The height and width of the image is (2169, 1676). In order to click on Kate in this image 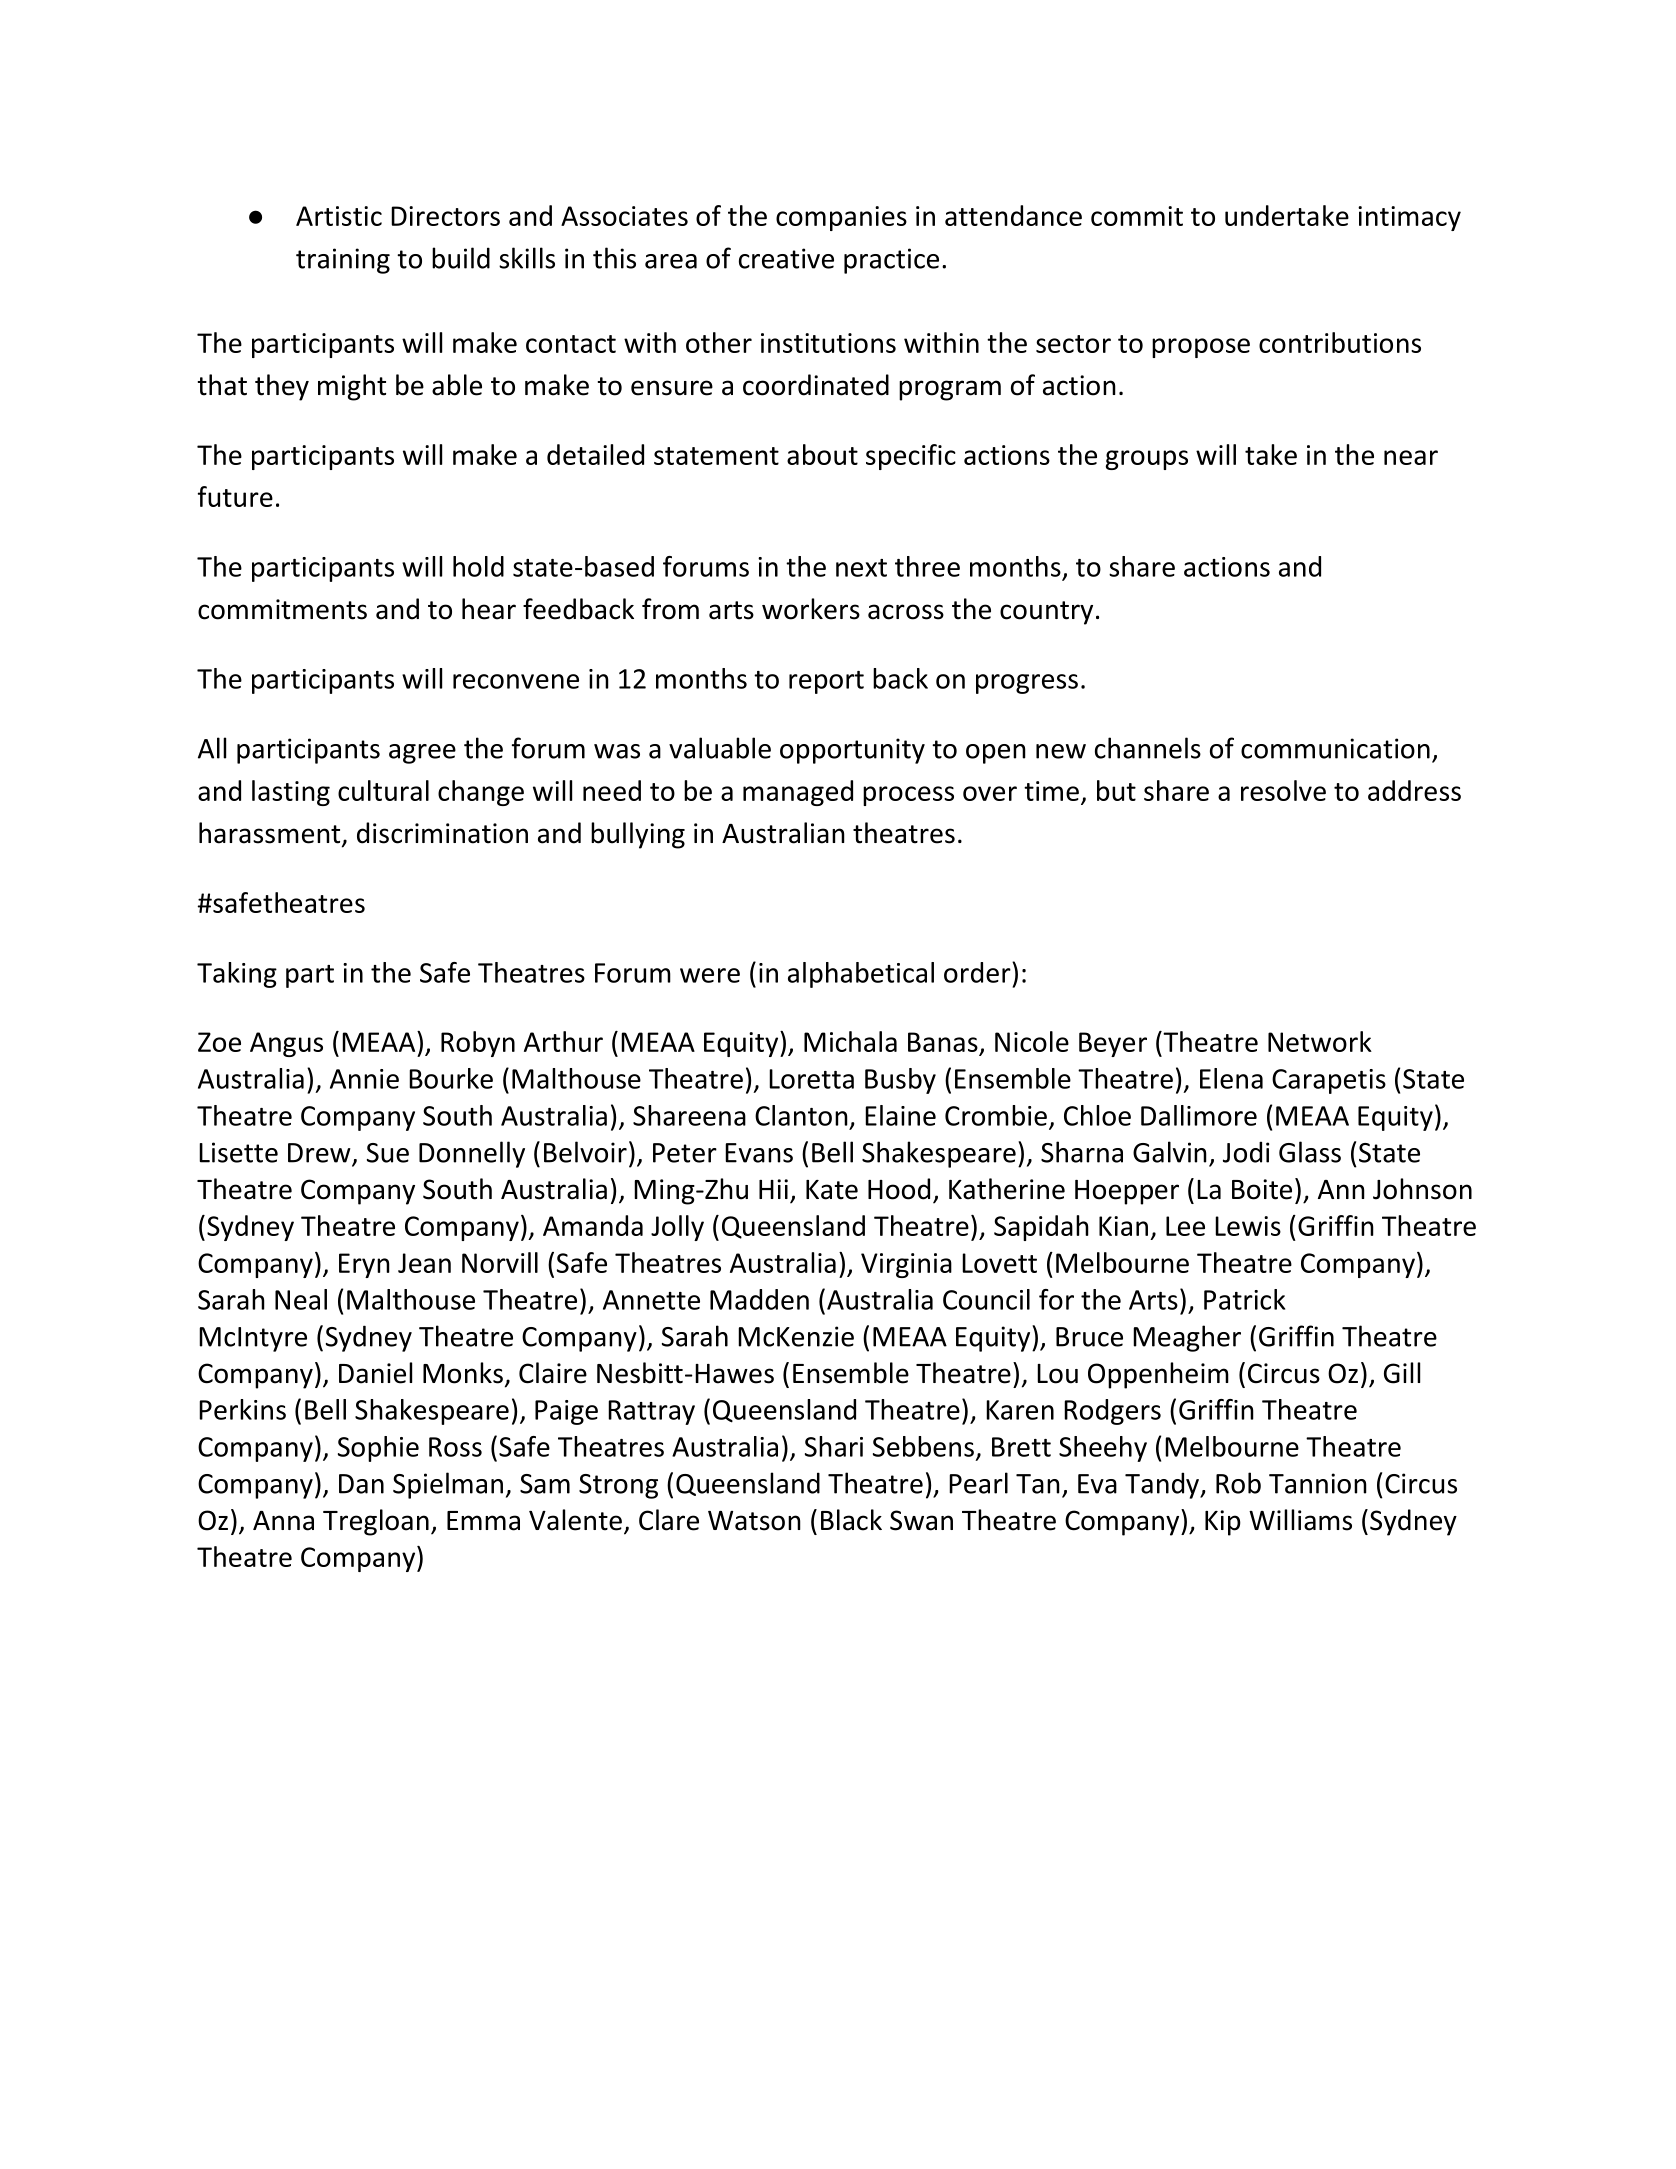, I will do `click(832, 1190)`.
